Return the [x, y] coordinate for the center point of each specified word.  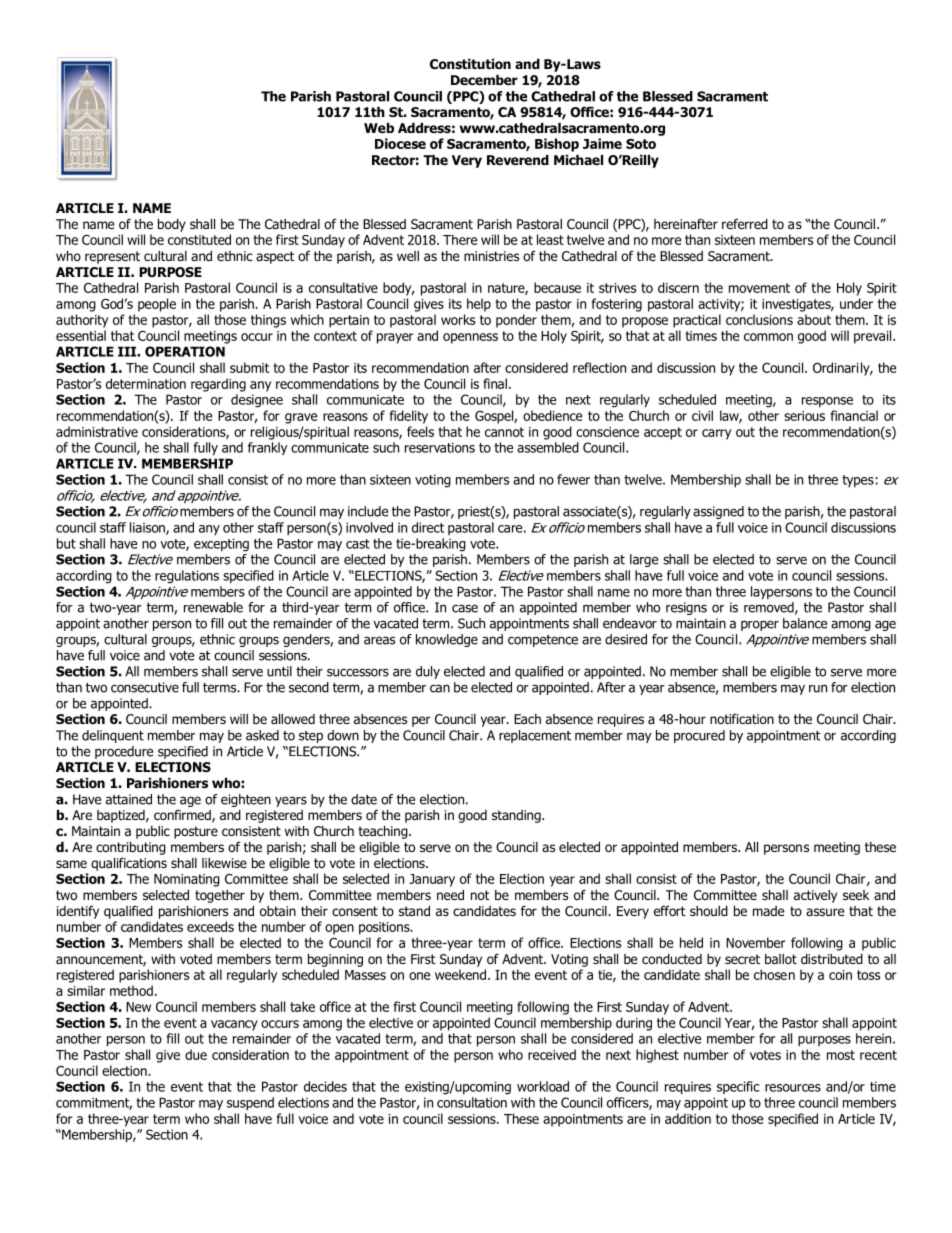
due [196, 1054]
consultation [472, 1102]
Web [379, 128]
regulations [187, 577]
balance [805, 623]
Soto [641, 144]
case [465, 608]
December [484, 80]
